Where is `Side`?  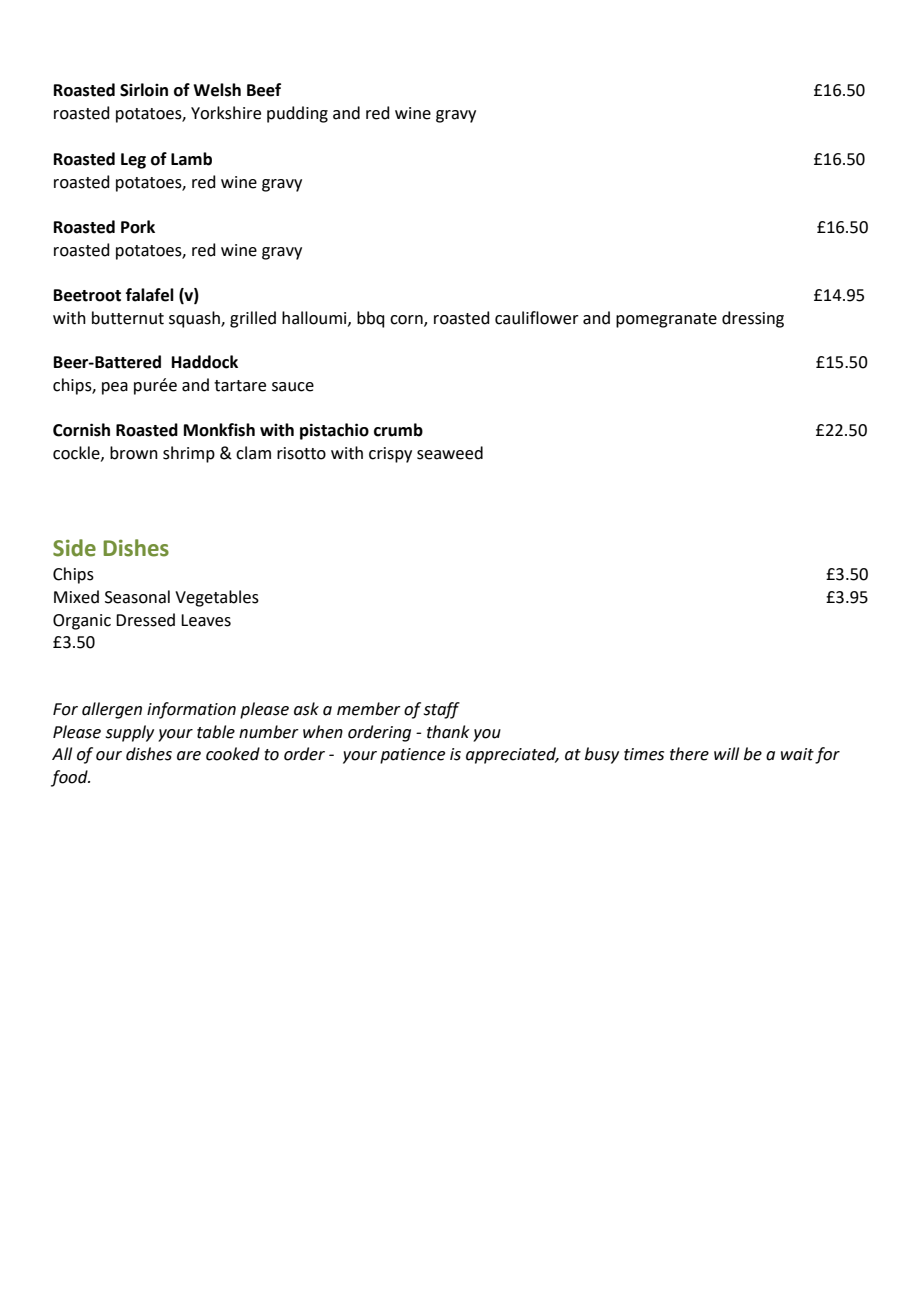 Side is located at coordinates (74, 548).
